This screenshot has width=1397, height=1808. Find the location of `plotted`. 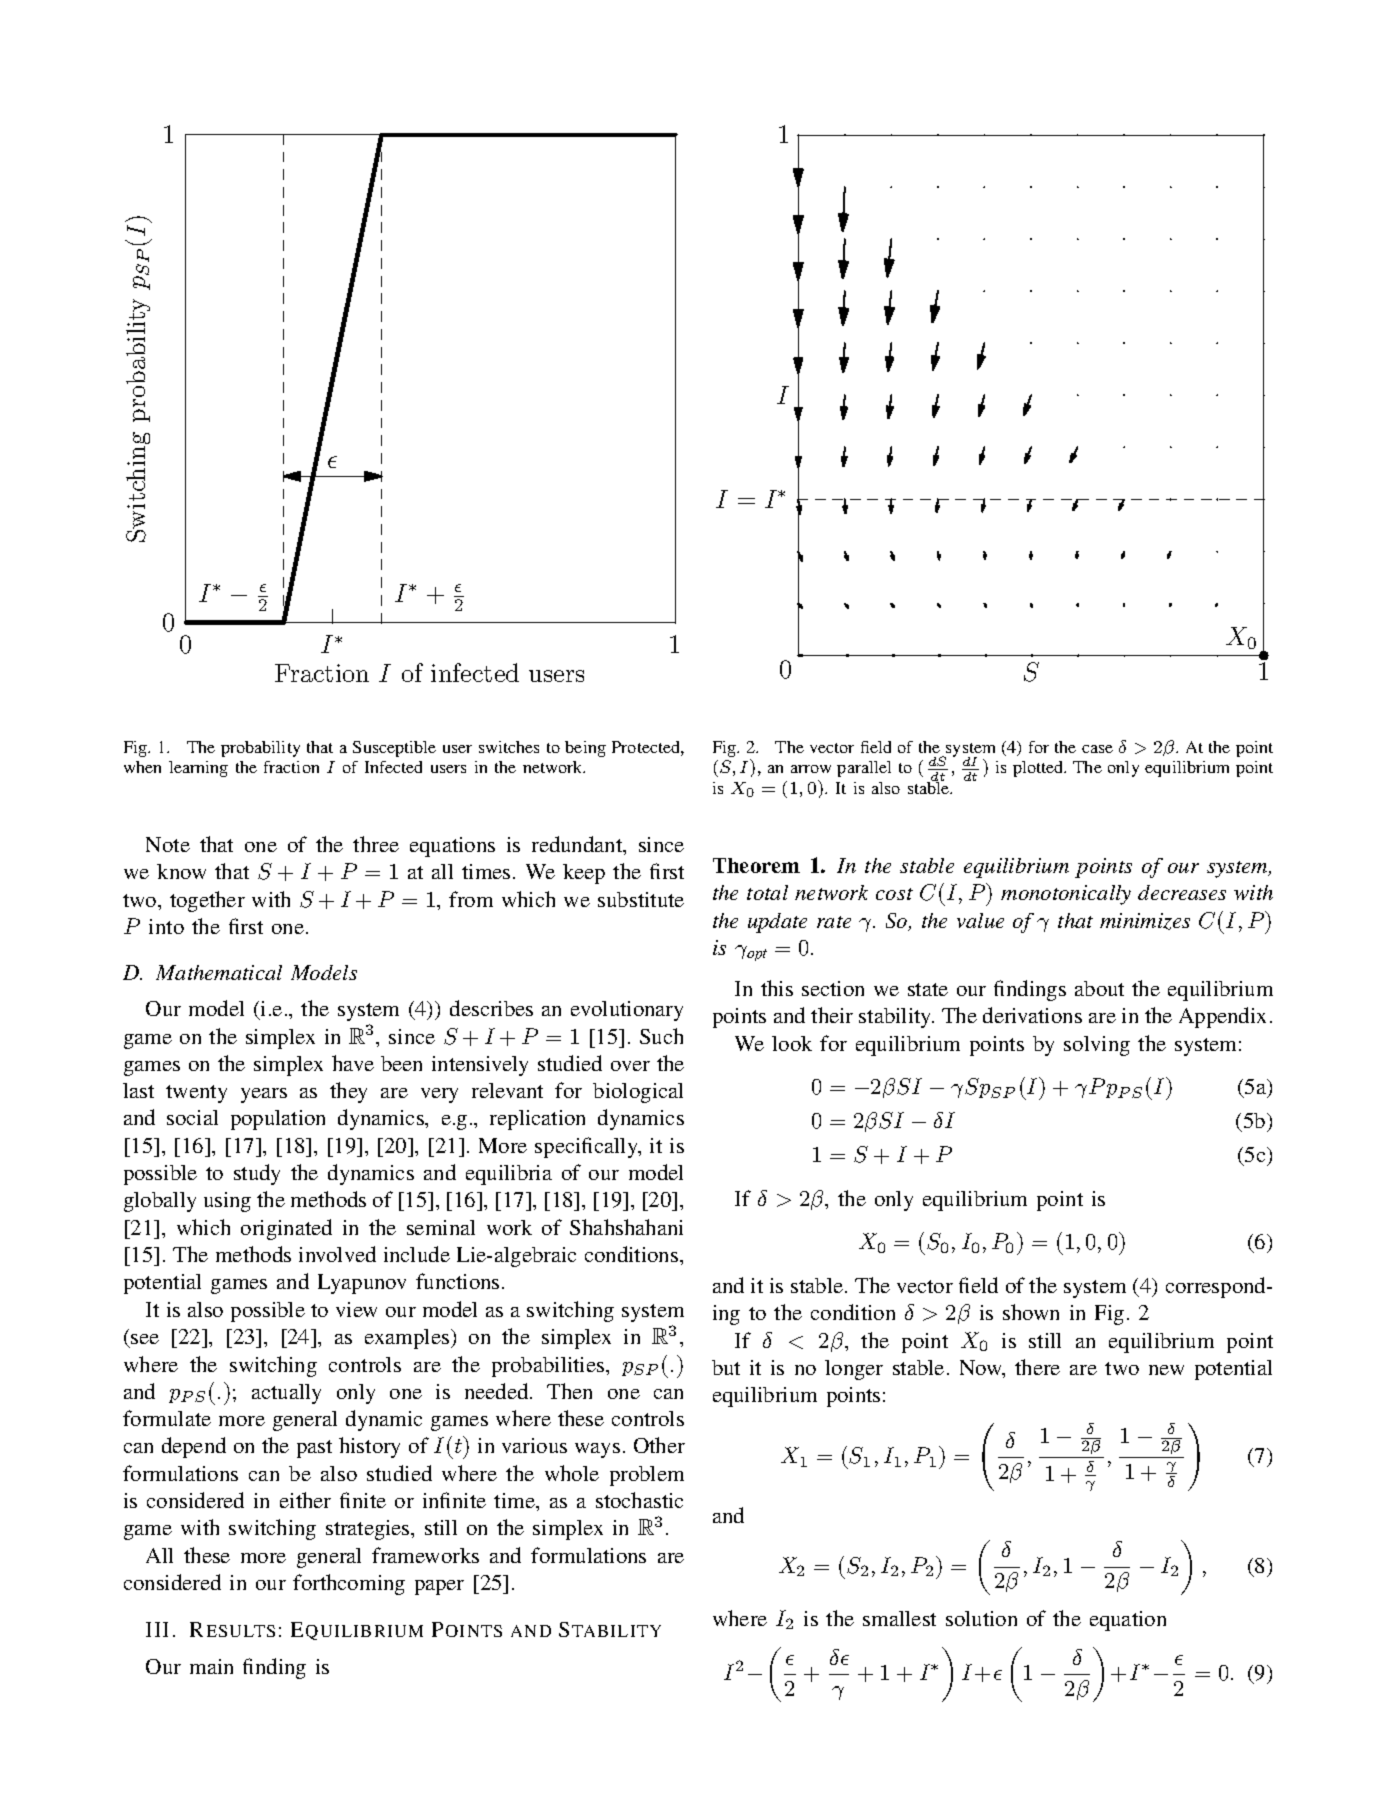

plotted is located at coordinates (1039, 769).
